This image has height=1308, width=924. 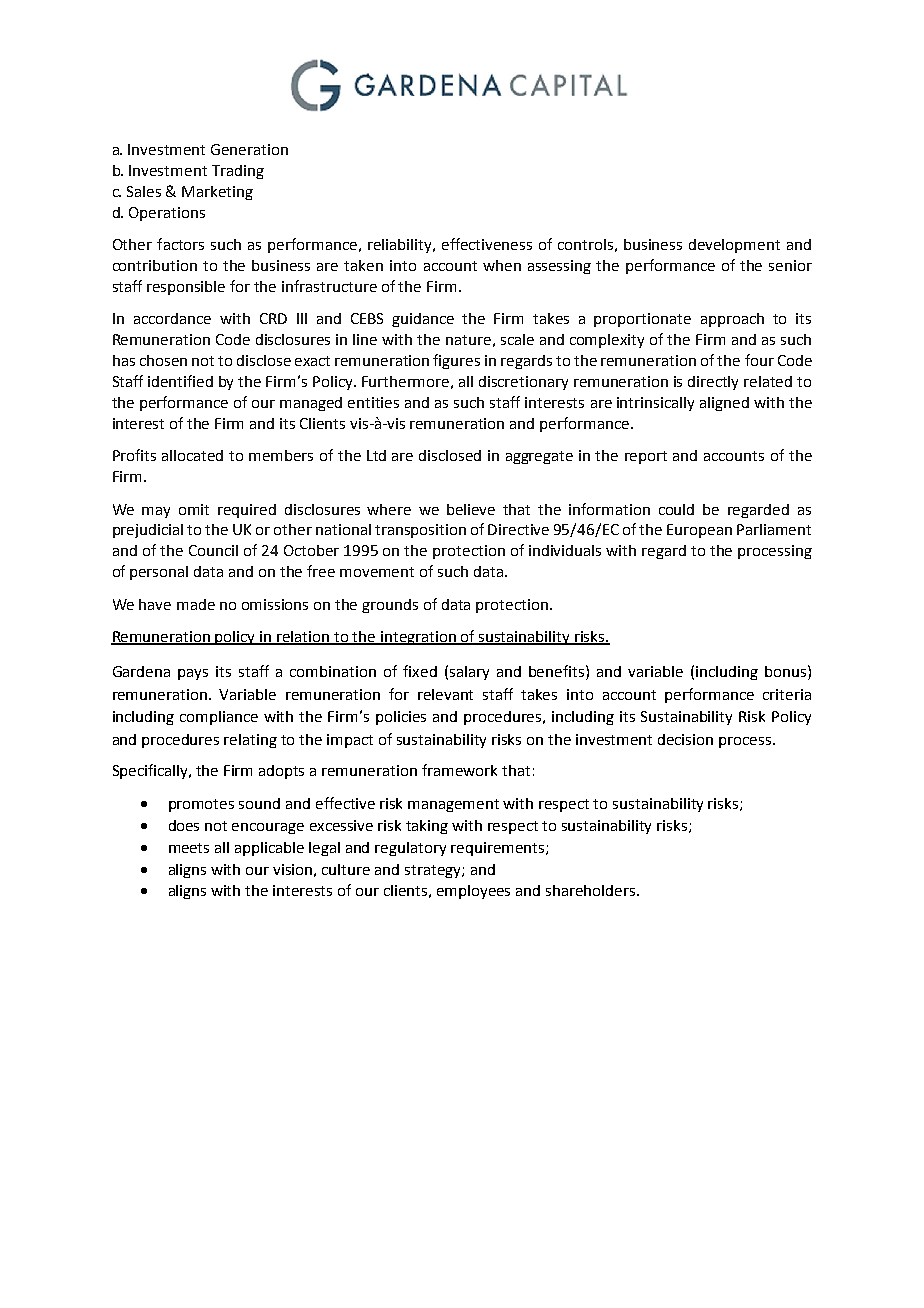 What do you see at coordinates (189, 848) in the image?
I see `meets` at bounding box center [189, 848].
